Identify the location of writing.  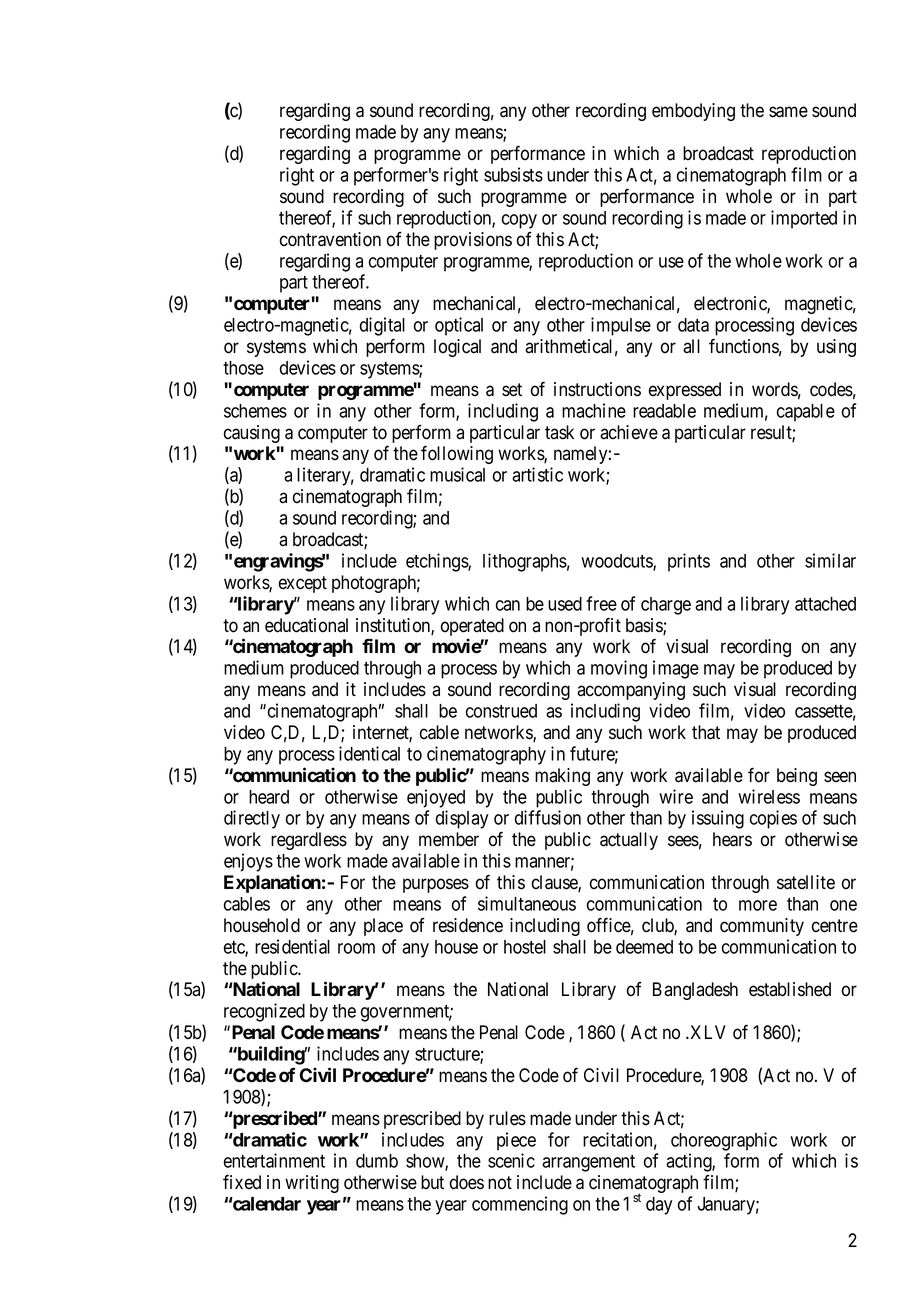
(312, 1184).
